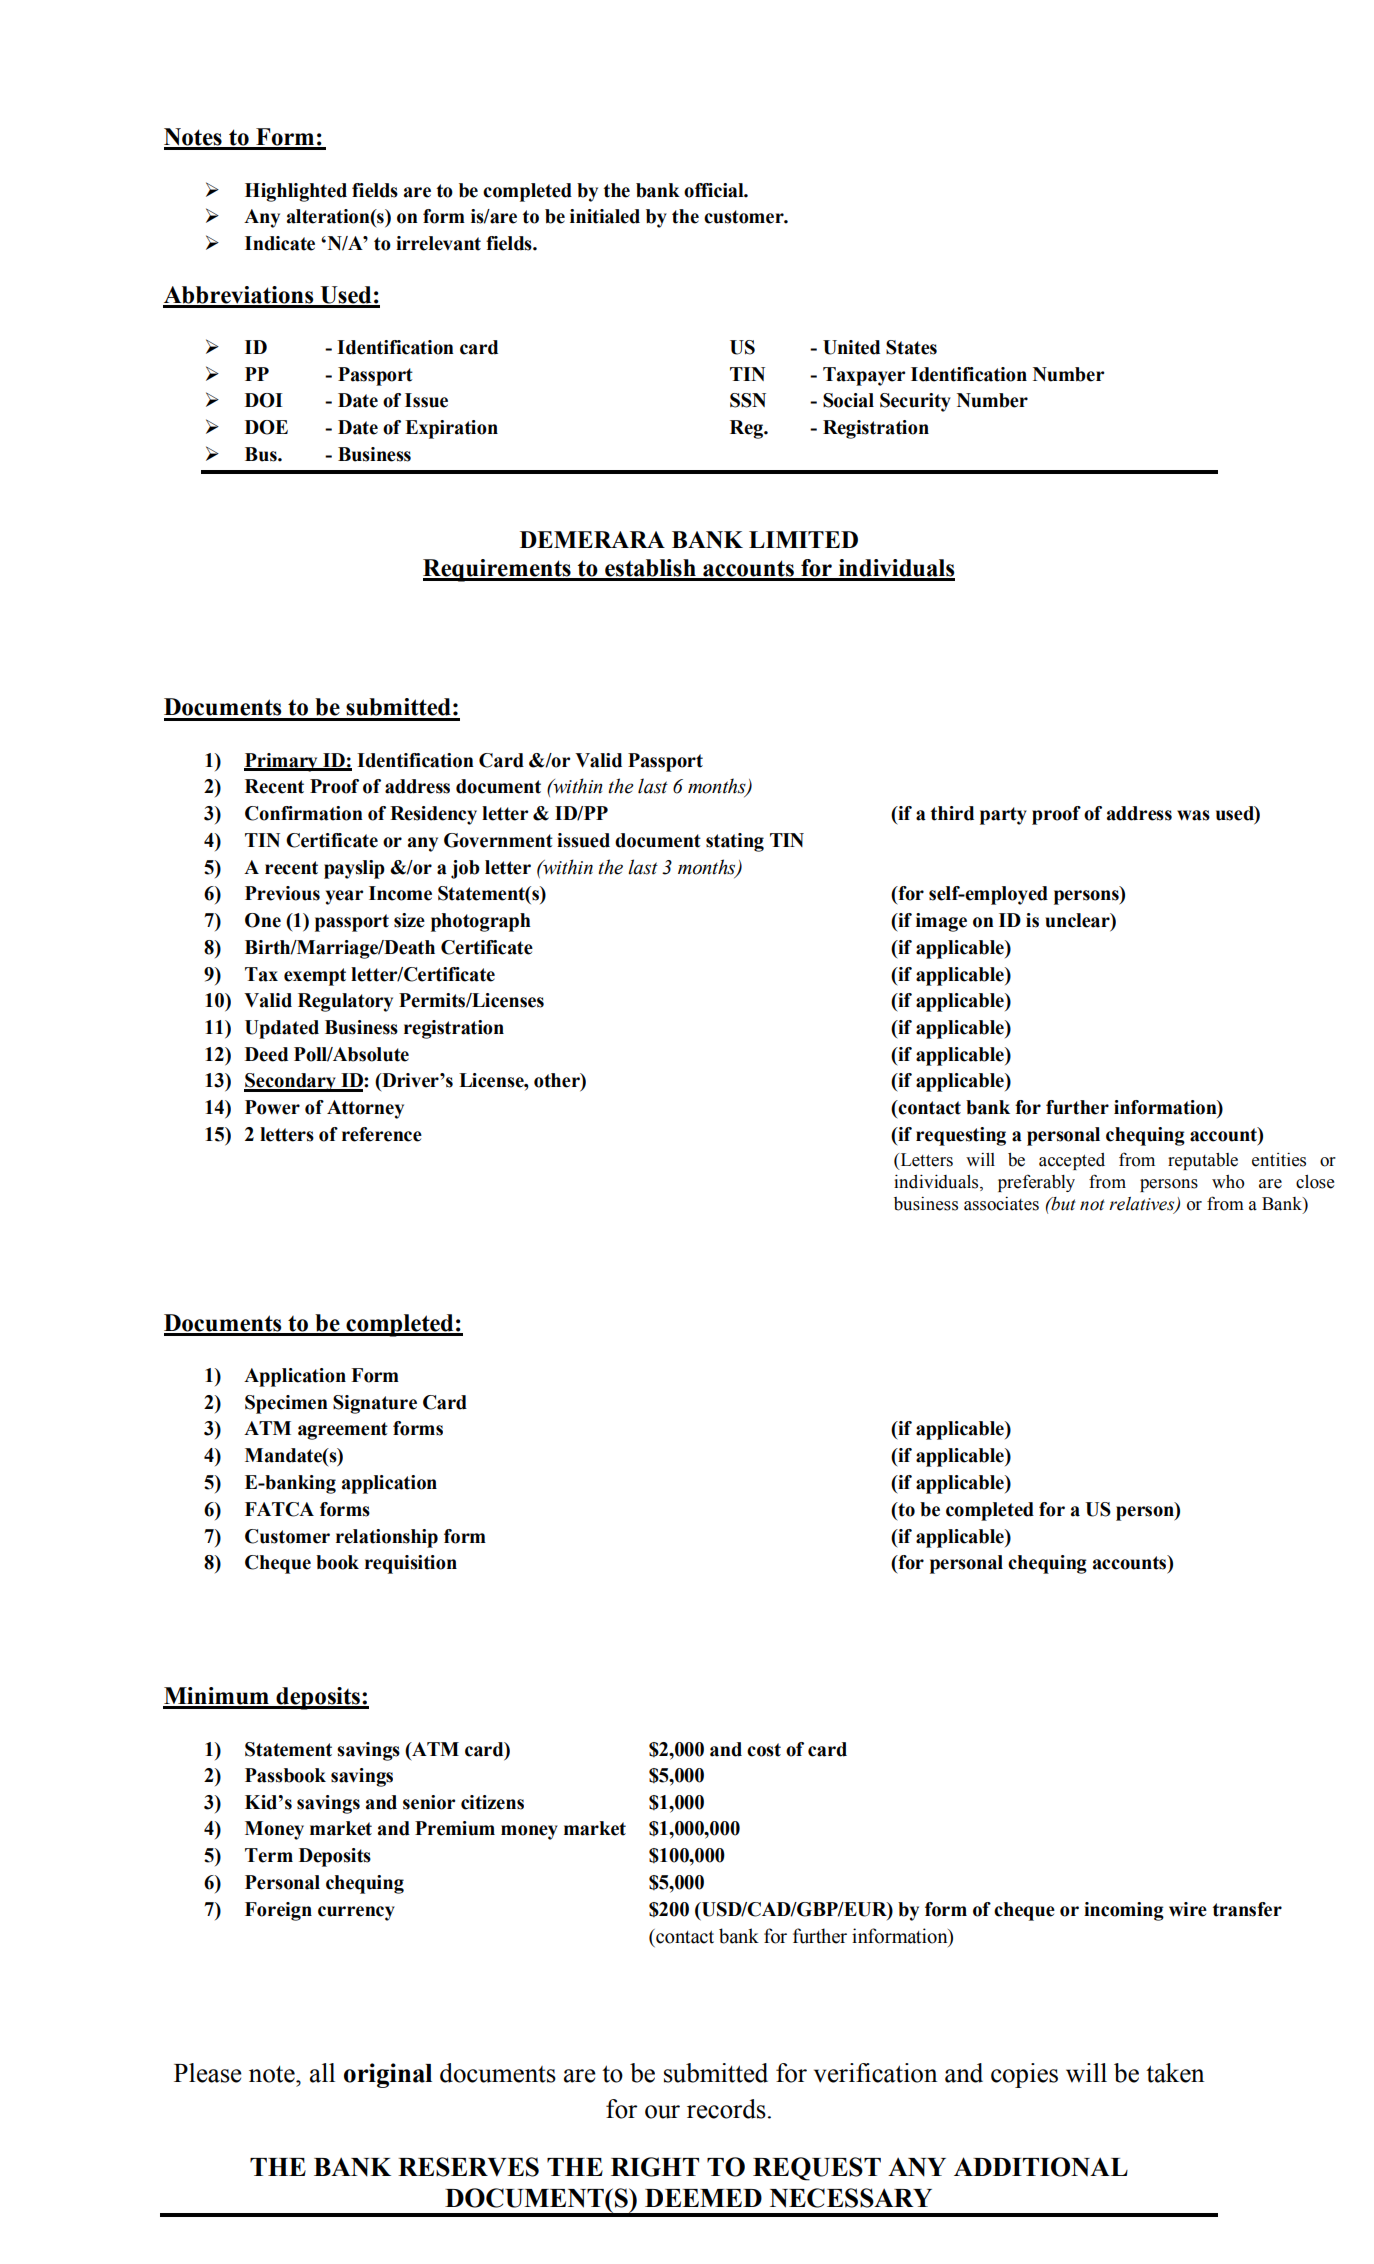 This document has height=2264, width=1374. Describe the element at coordinates (282, 762) in the document. I see `Primary` at that location.
